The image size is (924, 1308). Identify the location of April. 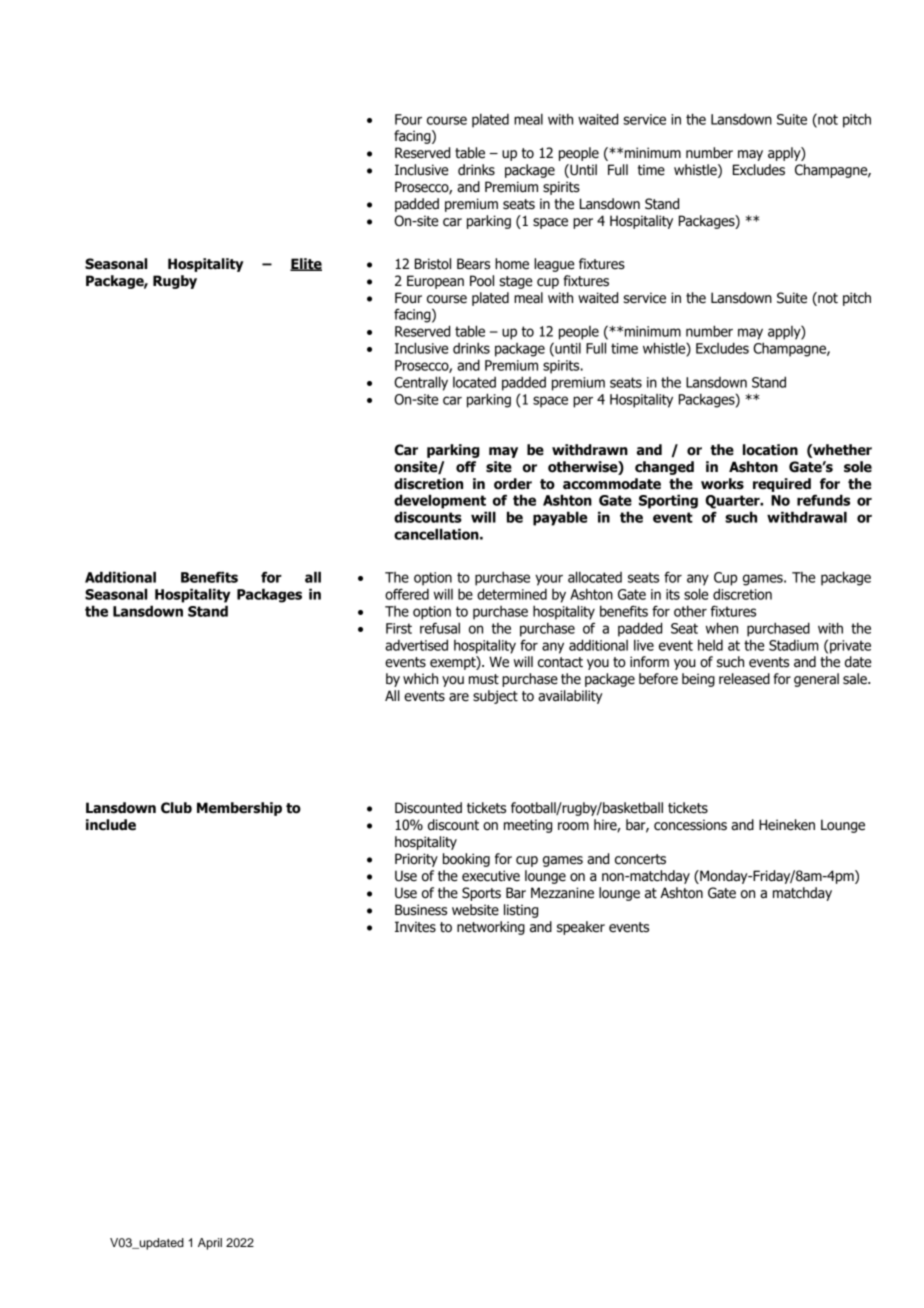
(210, 1244).
